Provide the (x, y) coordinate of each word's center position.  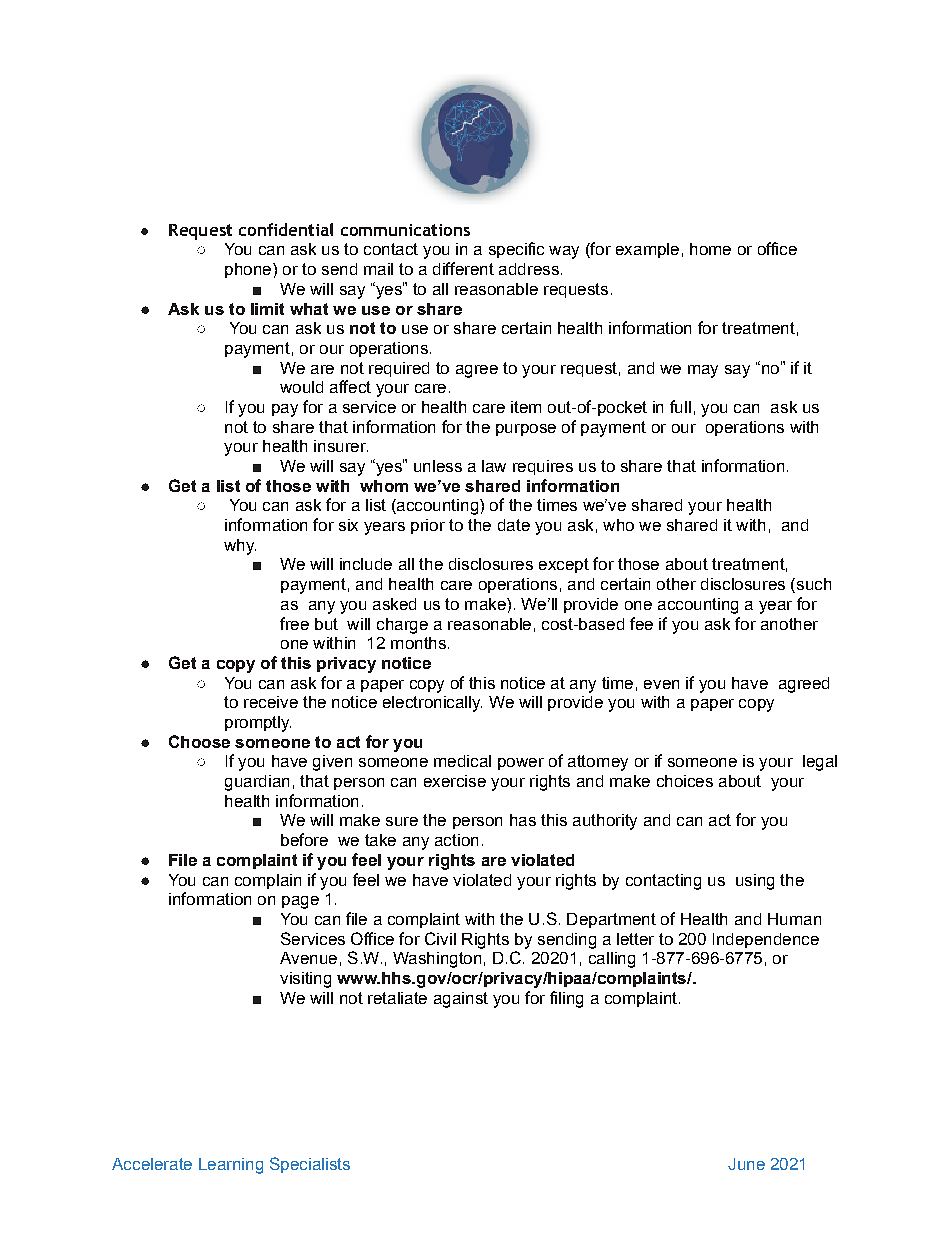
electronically (432, 704)
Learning (231, 1166)
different (463, 268)
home (710, 249)
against (461, 1000)
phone (248, 270)
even (661, 684)
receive (271, 702)
